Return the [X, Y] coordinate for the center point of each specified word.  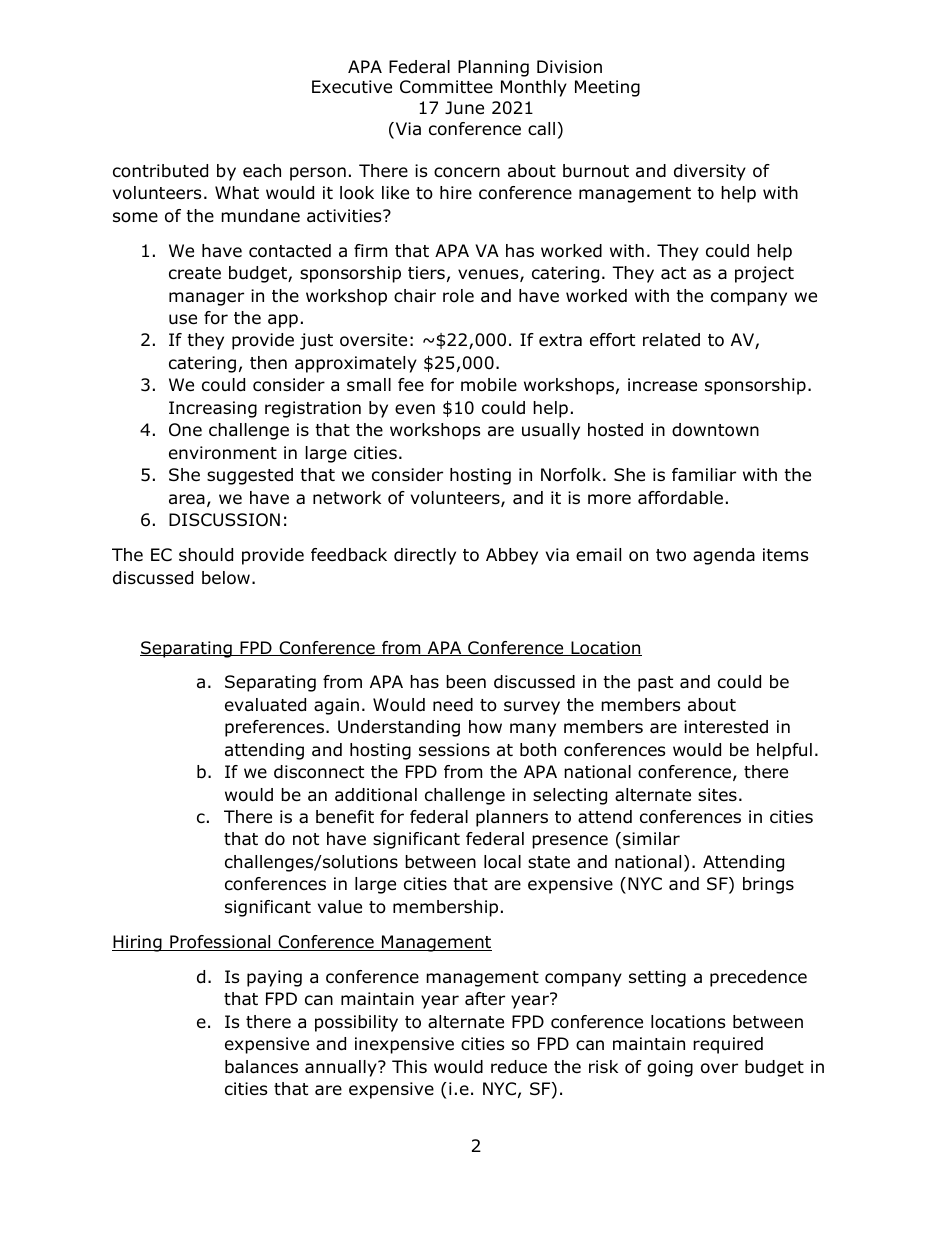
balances [261, 1067]
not [306, 839]
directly [425, 556]
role [458, 296]
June [464, 108]
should [206, 555]
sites [717, 794]
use [183, 319]
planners [512, 818]
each [262, 171]
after [485, 999]
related [671, 340]
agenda [724, 556]
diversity [710, 172]
